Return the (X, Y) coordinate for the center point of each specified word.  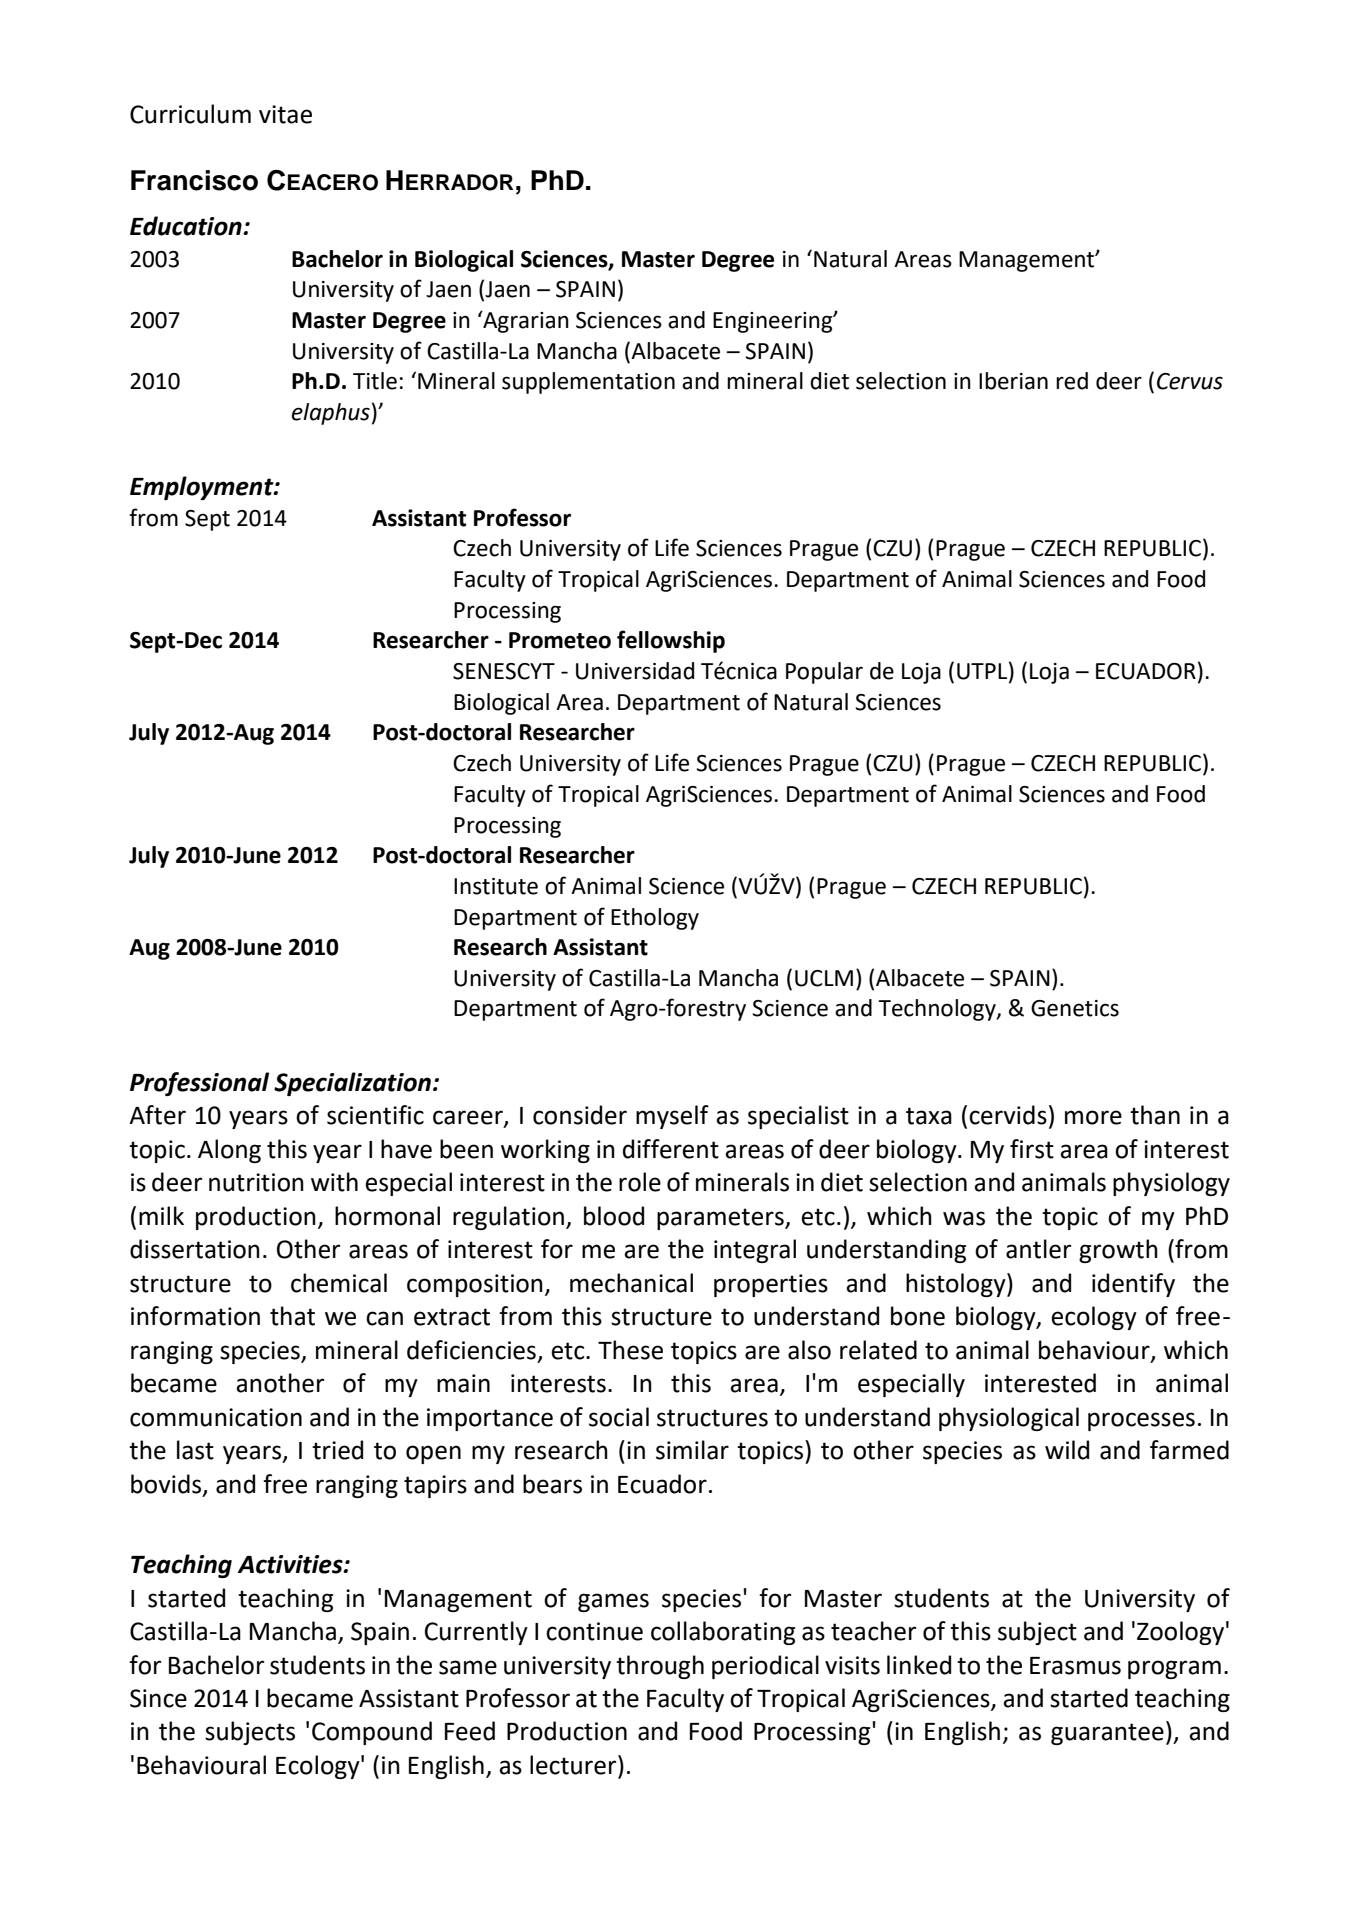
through (660, 1667)
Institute (496, 886)
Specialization (352, 1084)
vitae (285, 114)
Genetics (1075, 1008)
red (1072, 381)
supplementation (588, 383)
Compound (372, 1733)
